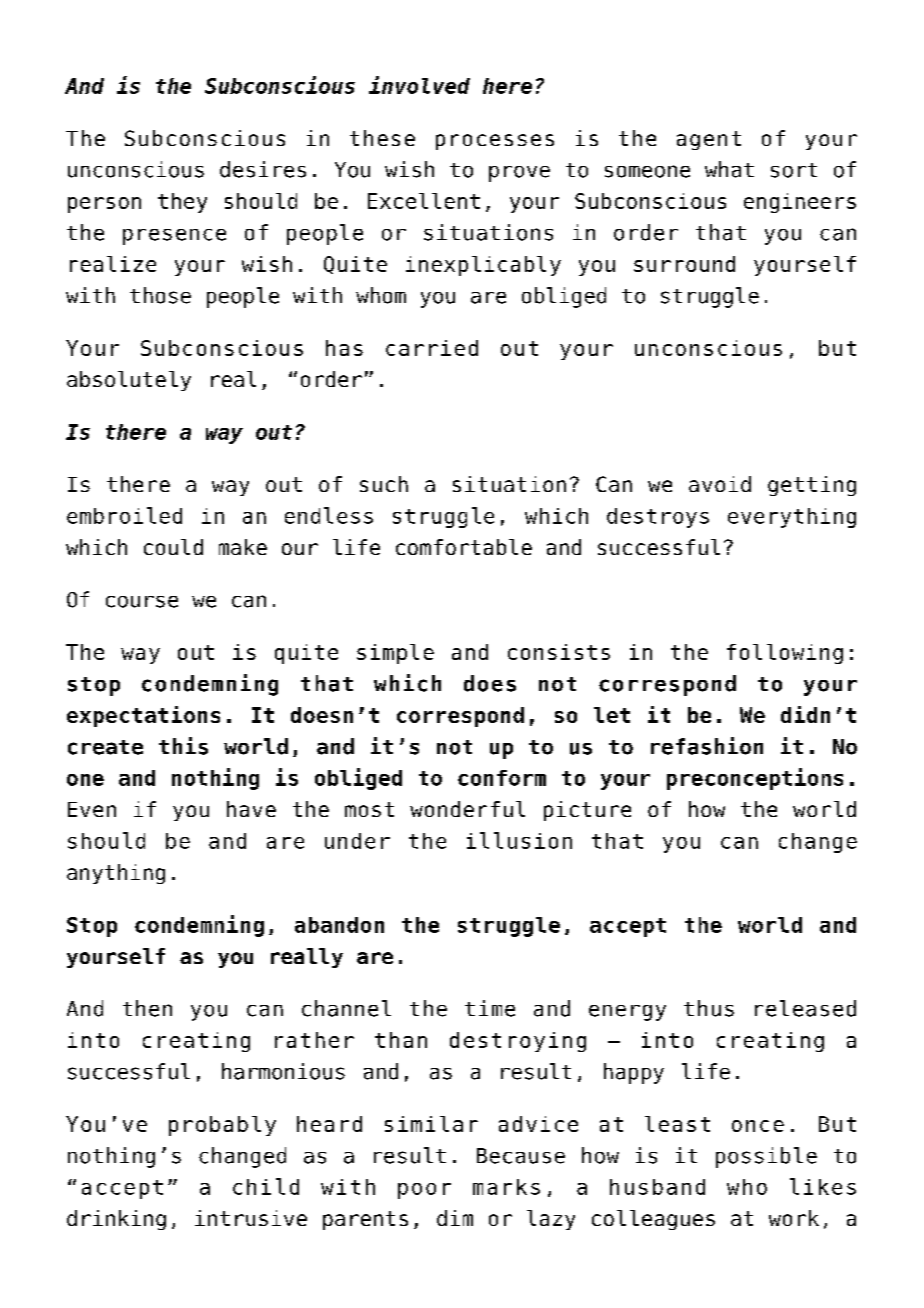  Describe the element at coordinates (709, 1008) in the screenshot. I see `thus` at that location.
